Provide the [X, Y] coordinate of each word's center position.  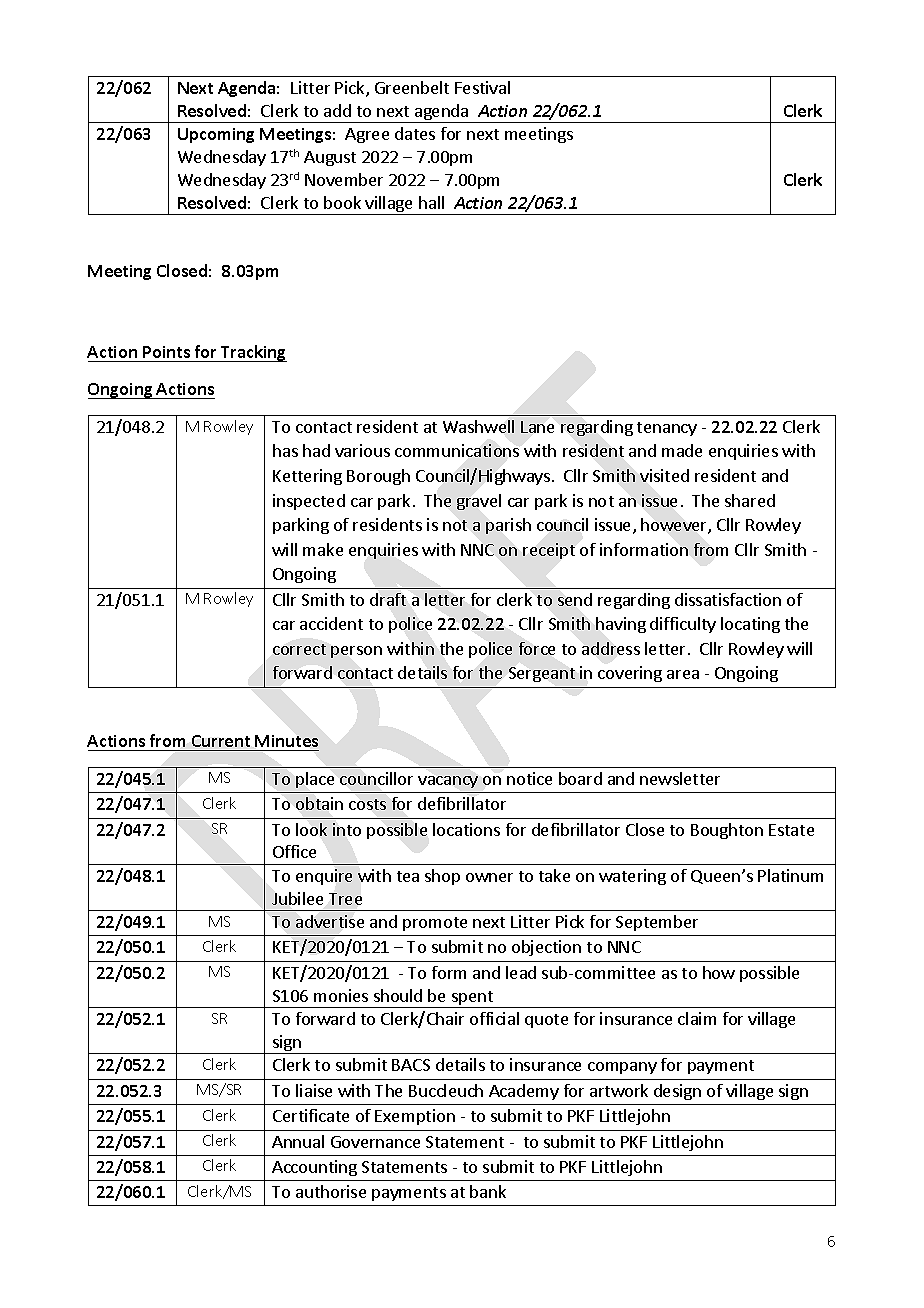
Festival [482, 87]
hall [431, 202]
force [537, 648]
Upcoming [216, 135]
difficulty [683, 625]
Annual [298, 1141]
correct [299, 649]
